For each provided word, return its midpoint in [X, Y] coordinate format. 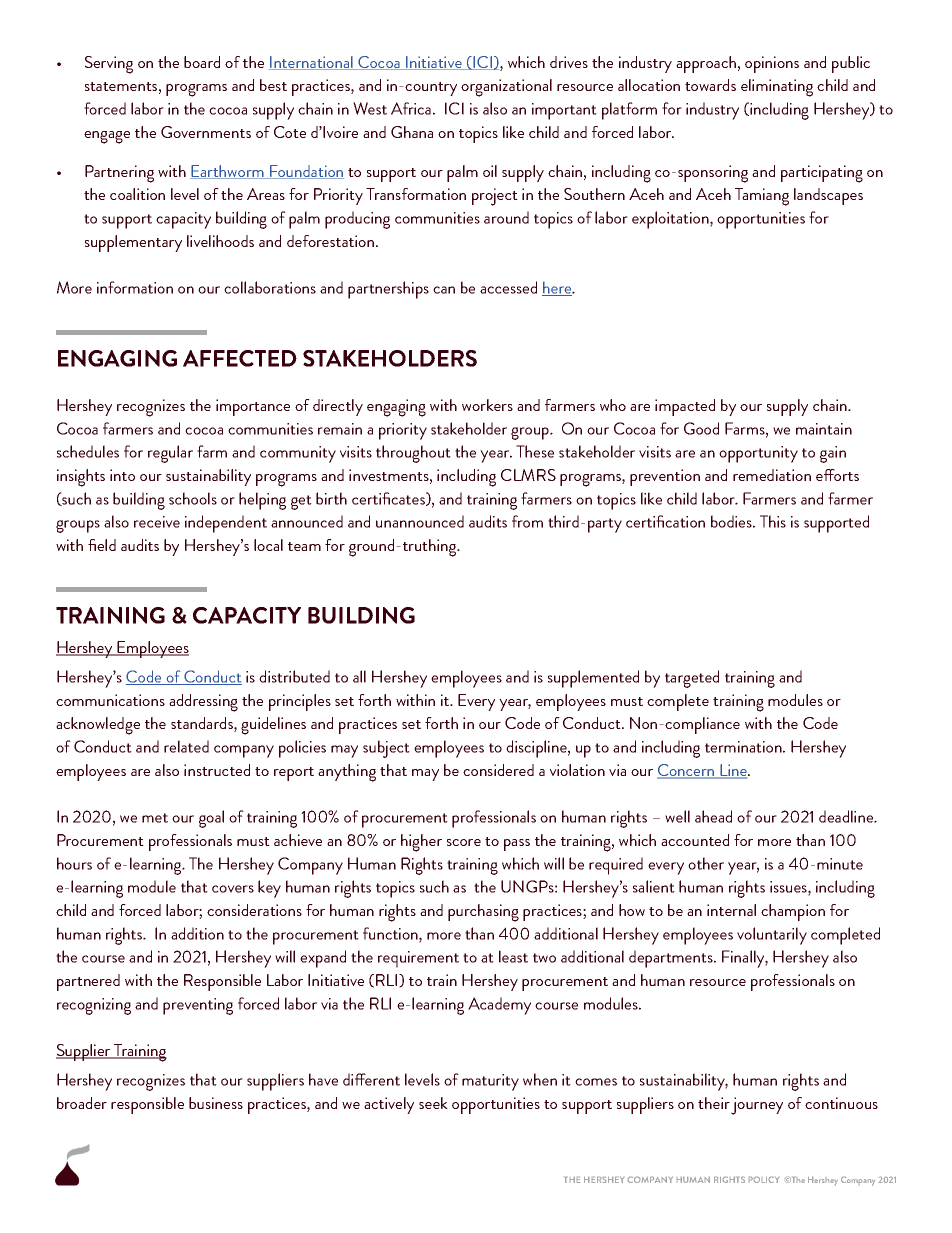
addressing [203, 703]
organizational [506, 88]
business [216, 1103]
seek [433, 1103]
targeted [692, 679]
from [527, 521]
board [202, 62]
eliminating [777, 88]
